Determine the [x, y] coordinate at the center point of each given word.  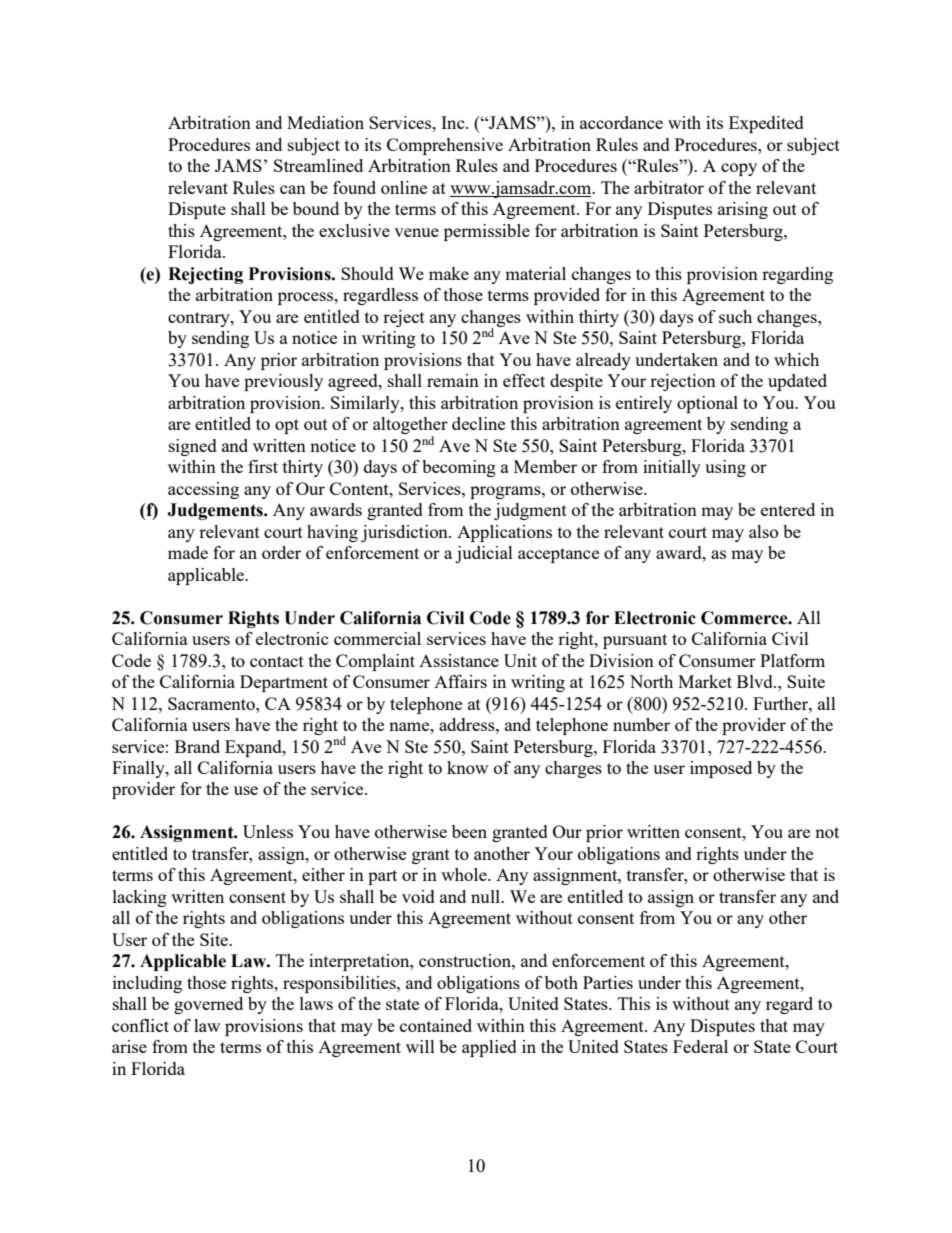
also [763, 531]
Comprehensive [445, 146]
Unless [268, 831]
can [293, 189]
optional [707, 404]
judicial [484, 554]
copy [739, 169]
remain [453, 380]
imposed [721, 769]
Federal [700, 1046]
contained [436, 1025]
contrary [200, 319]
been [469, 831]
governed [208, 1005]
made [188, 552]
